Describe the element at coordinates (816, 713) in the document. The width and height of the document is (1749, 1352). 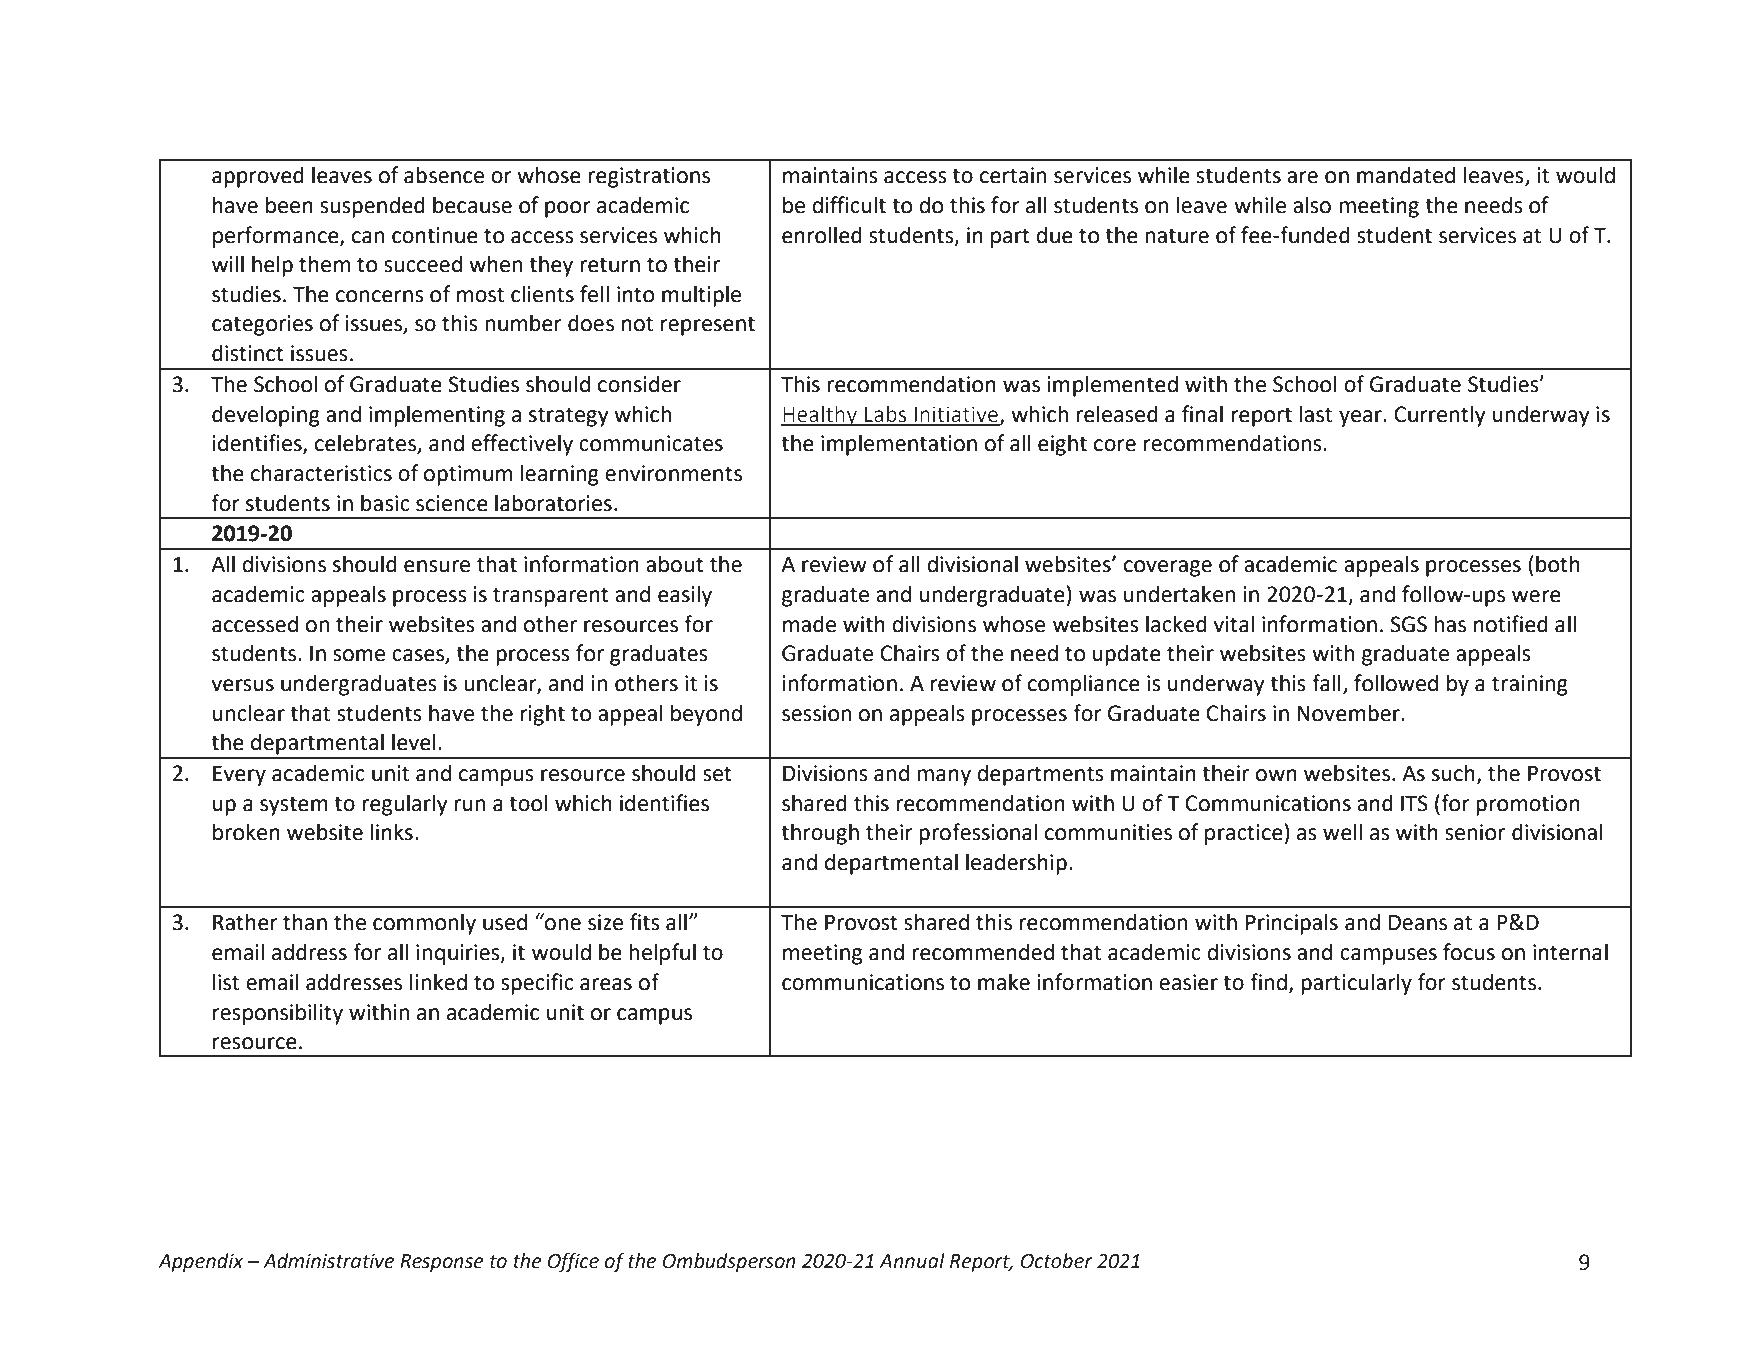
I see `session` at that location.
